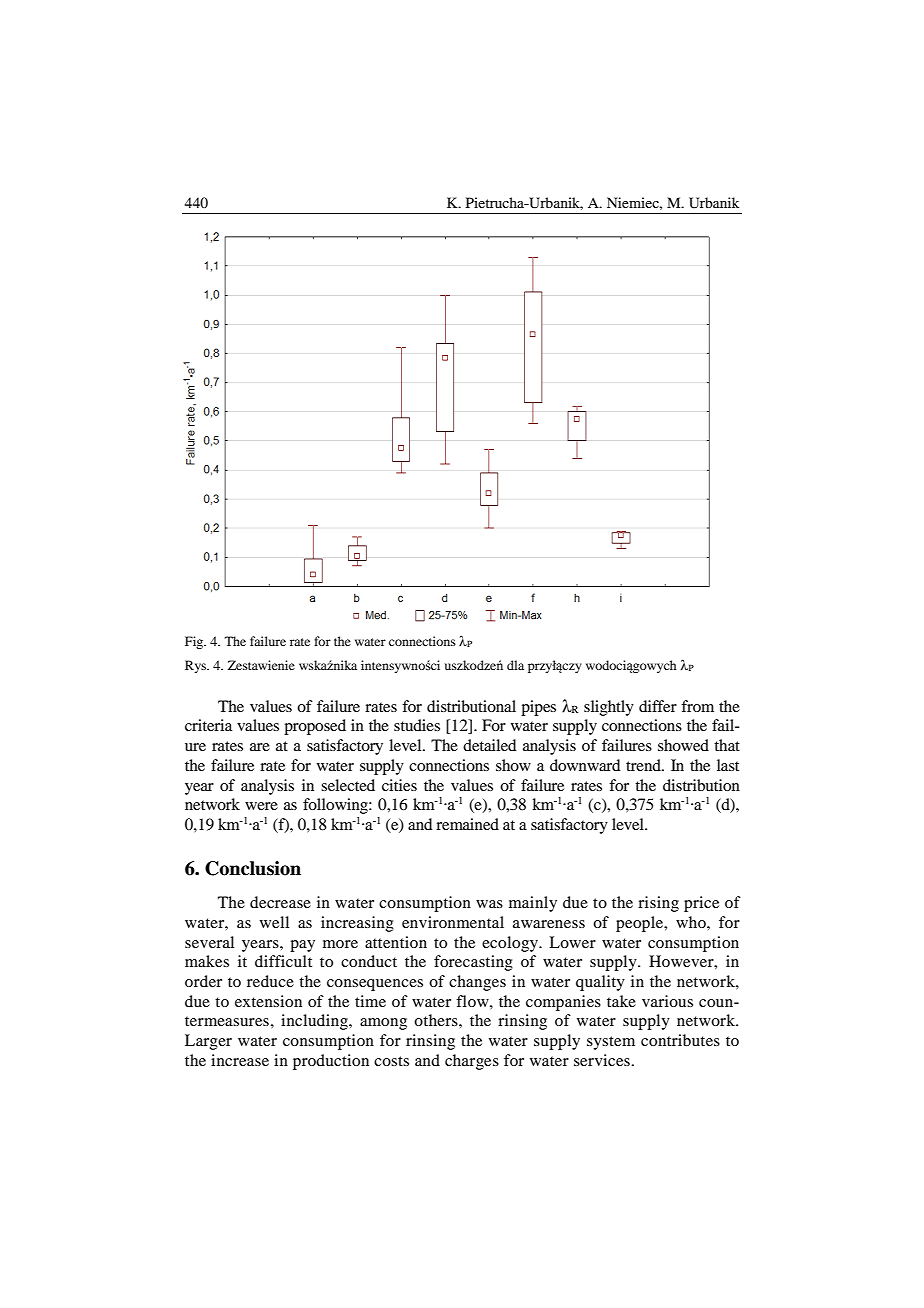 The image size is (924, 1308). Describe the element at coordinates (195, 642) in the screenshot. I see `Fig` at that location.
